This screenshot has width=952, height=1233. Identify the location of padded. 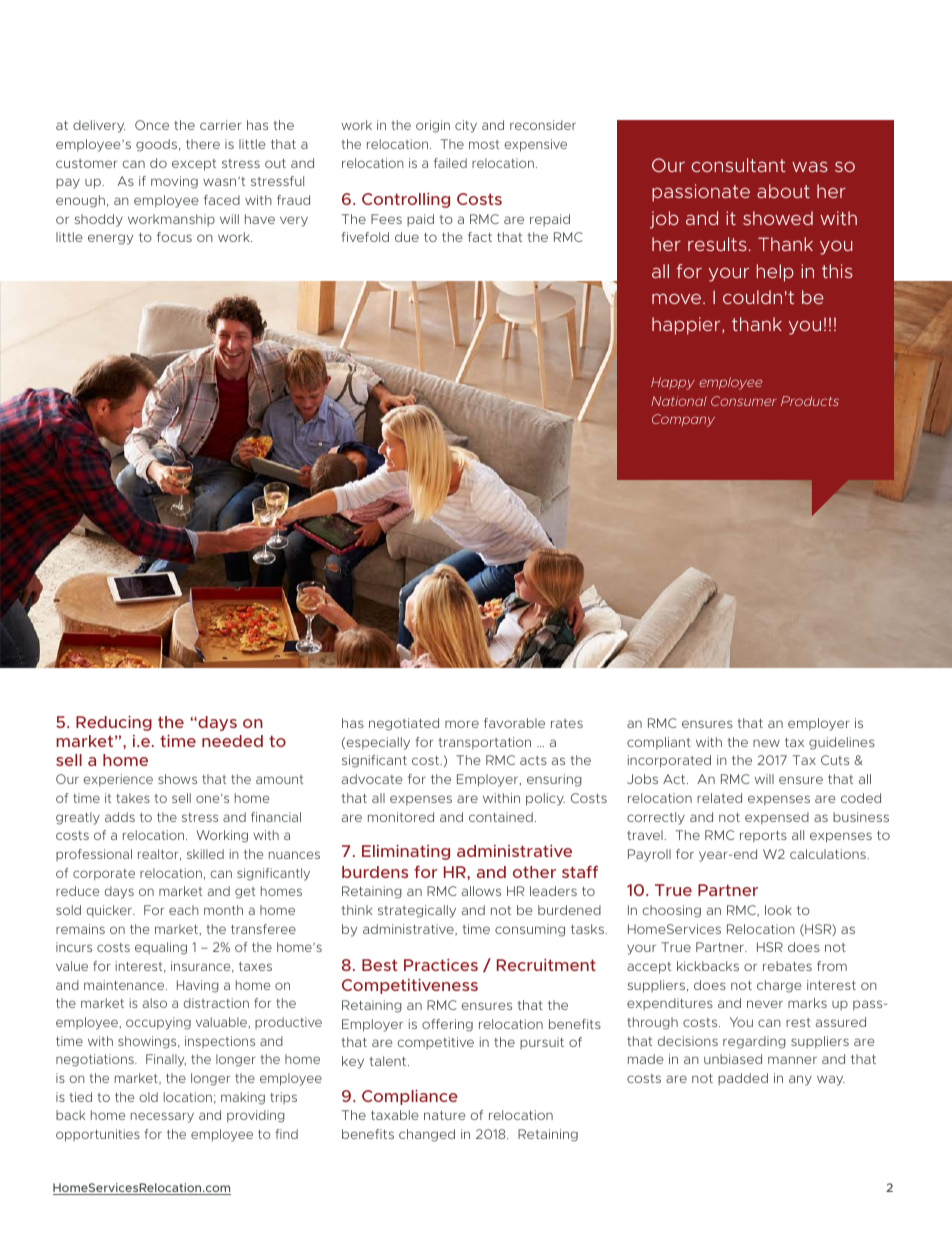
(743, 1079).
